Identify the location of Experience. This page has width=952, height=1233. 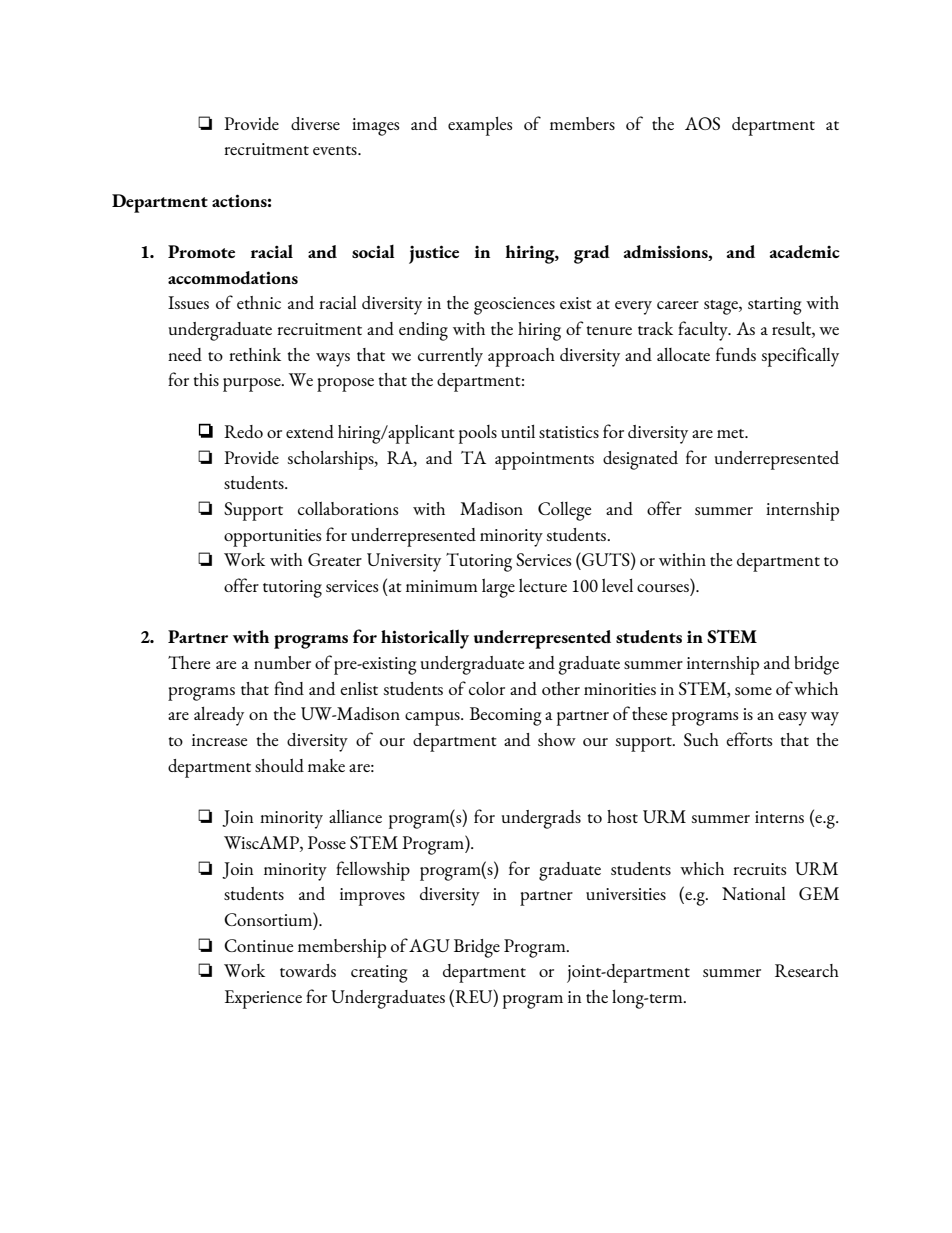
(263, 999).
